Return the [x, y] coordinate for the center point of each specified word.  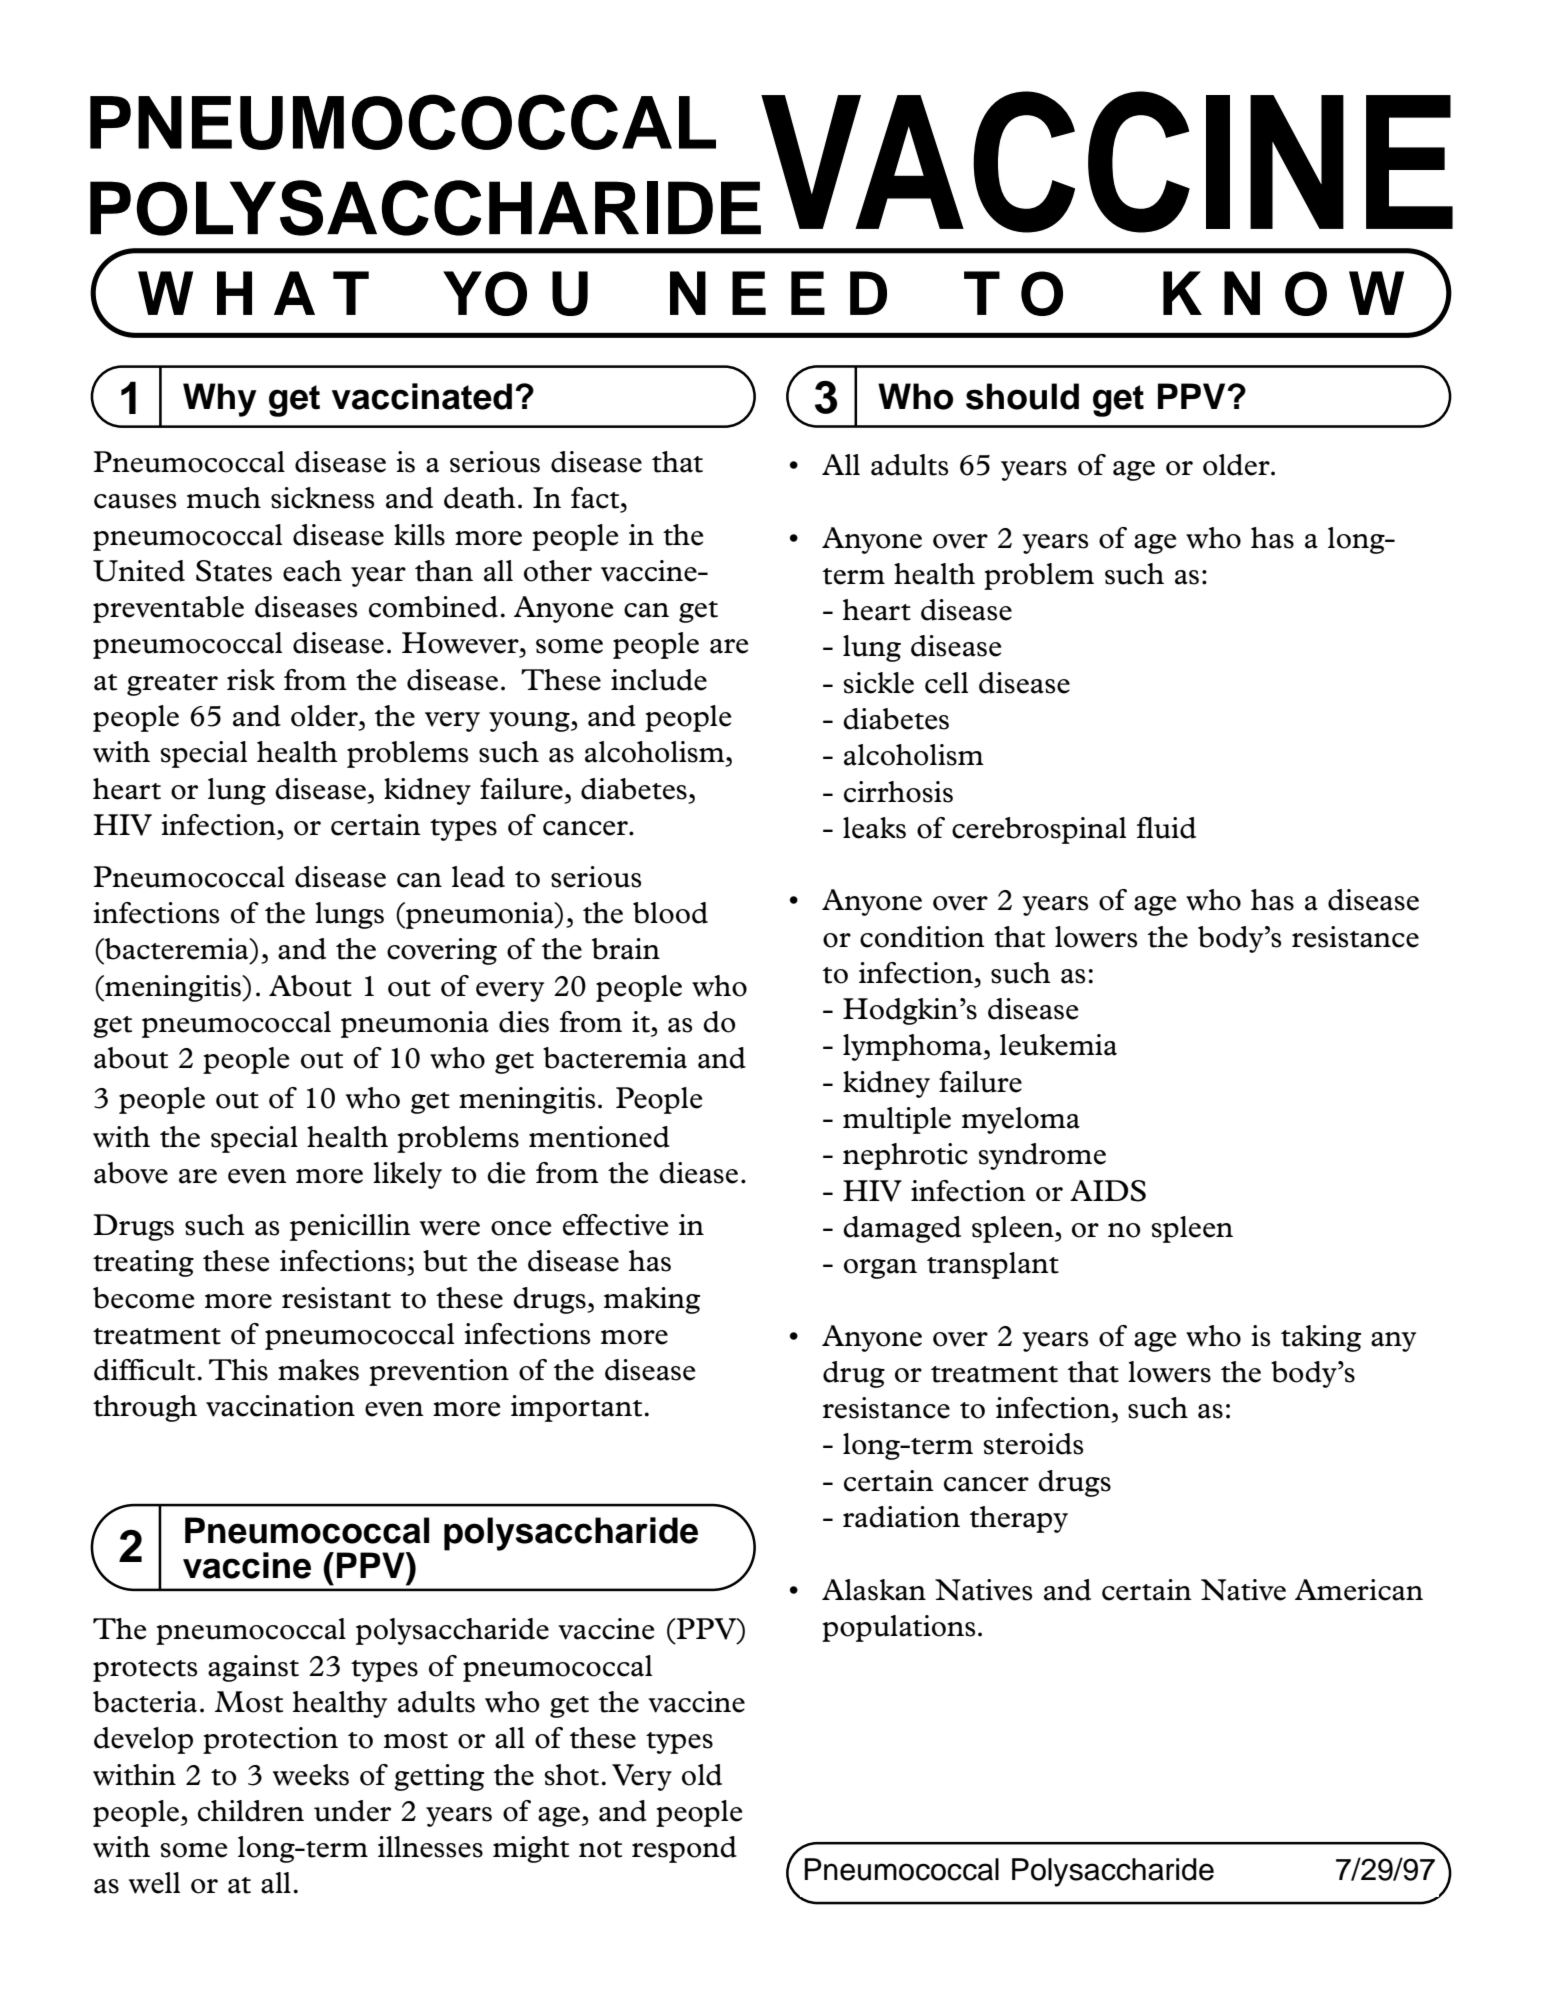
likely [407, 1175]
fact [595, 498]
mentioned [599, 1137]
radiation [901, 1517]
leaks [874, 828]
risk [251, 680]
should [1022, 396]
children [251, 1811]
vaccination [280, 1406]
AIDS [1108, 1191]
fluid [1166, 828]
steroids [1033, 1444]
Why [220, 400]
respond [684, 1849]
